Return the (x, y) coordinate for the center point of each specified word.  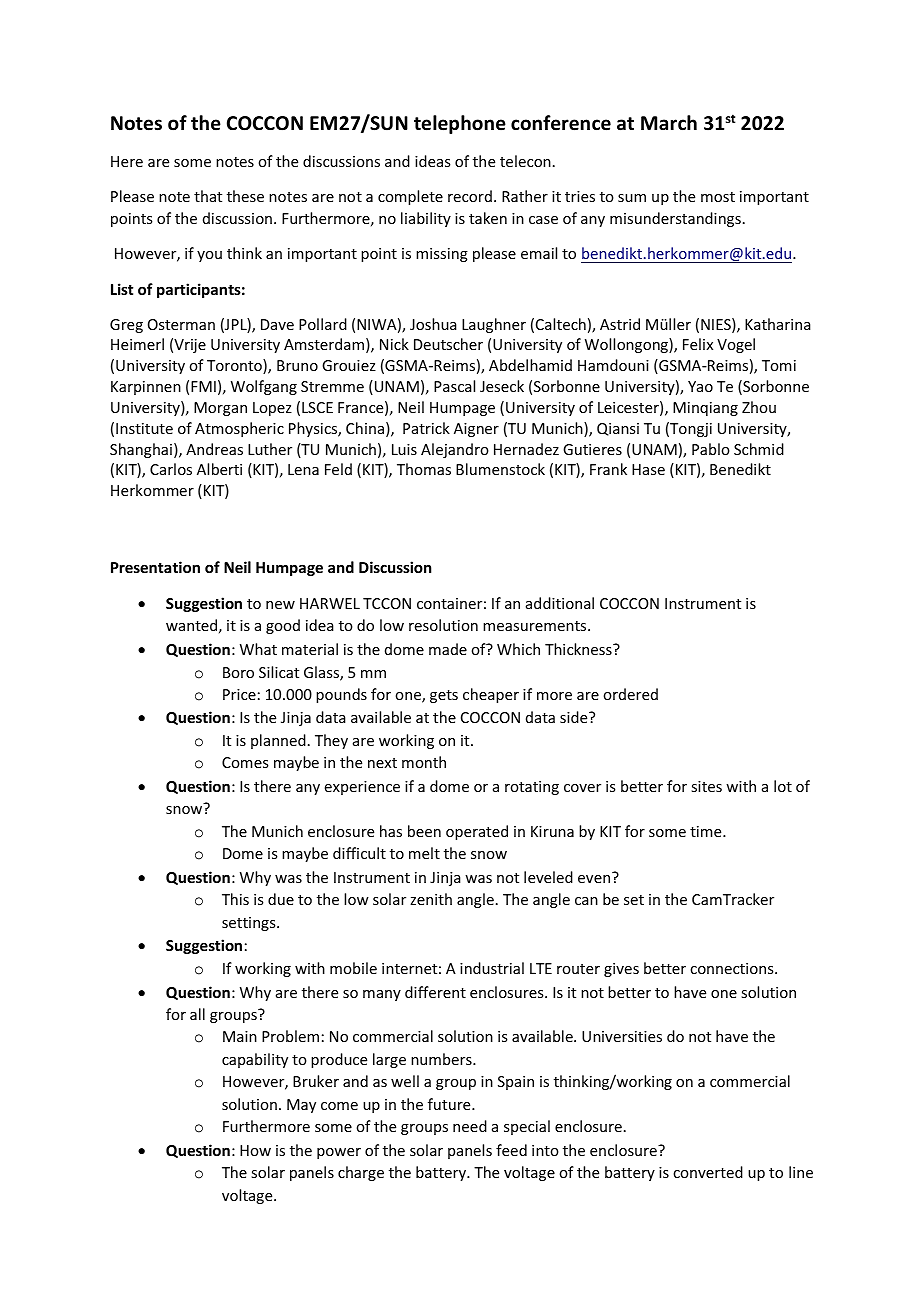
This (235, 899)
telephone (460, 124)
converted (708, 1172)
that (208, 196)
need (470, 1126)
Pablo (711, 449)
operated (477, 832)
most (718, 197)
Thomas (424, 469)
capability (255, 1060)
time (707, 831)
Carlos (171, 469)
